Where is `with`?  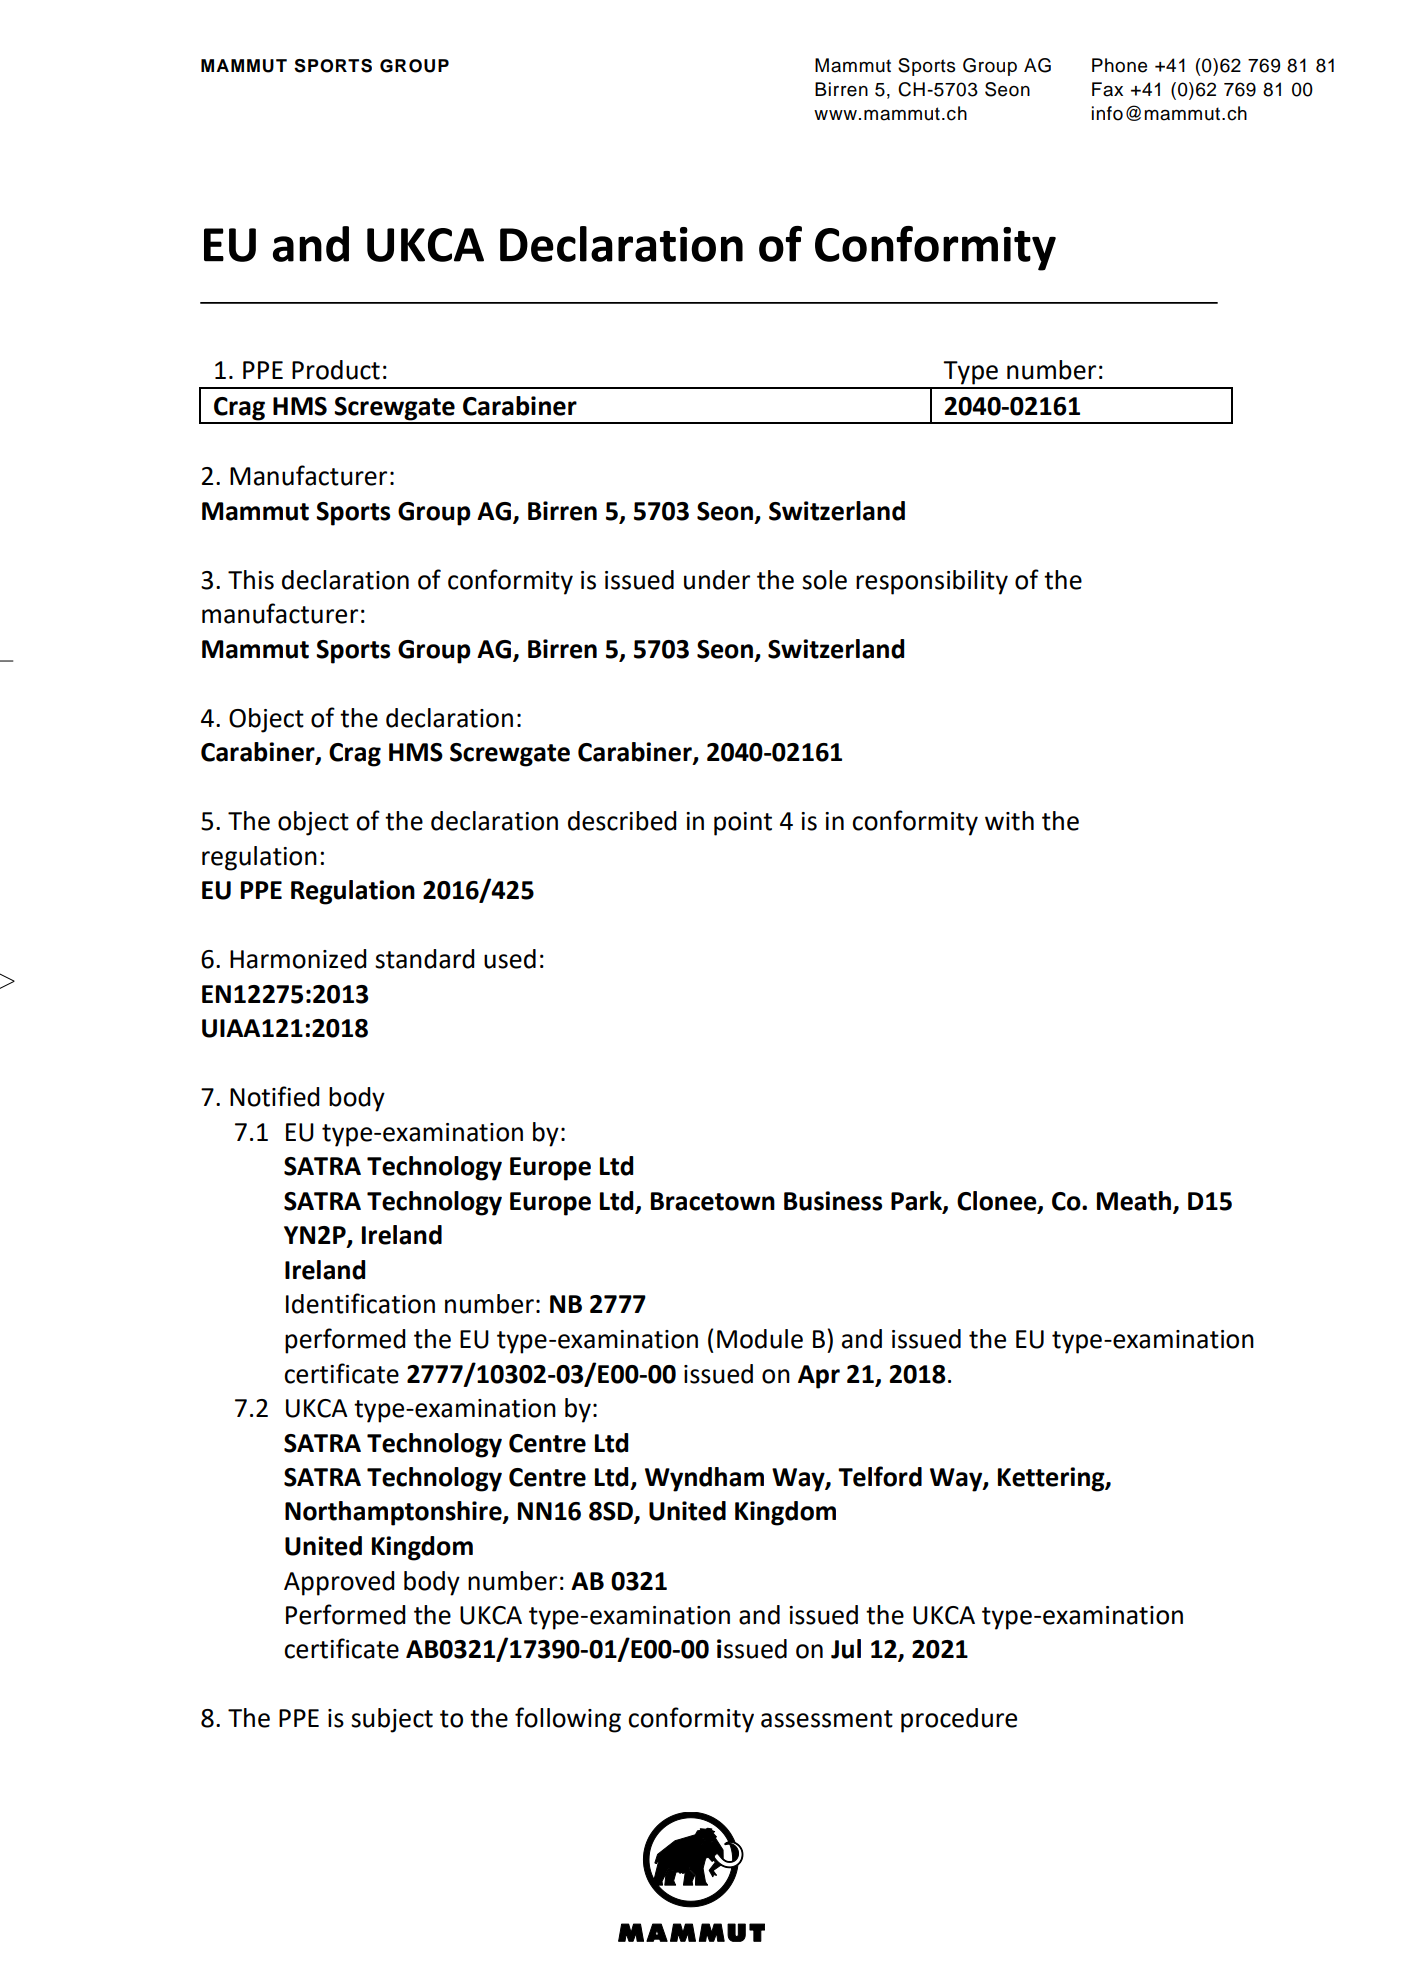 with is located at coordinates (1009, 821).
